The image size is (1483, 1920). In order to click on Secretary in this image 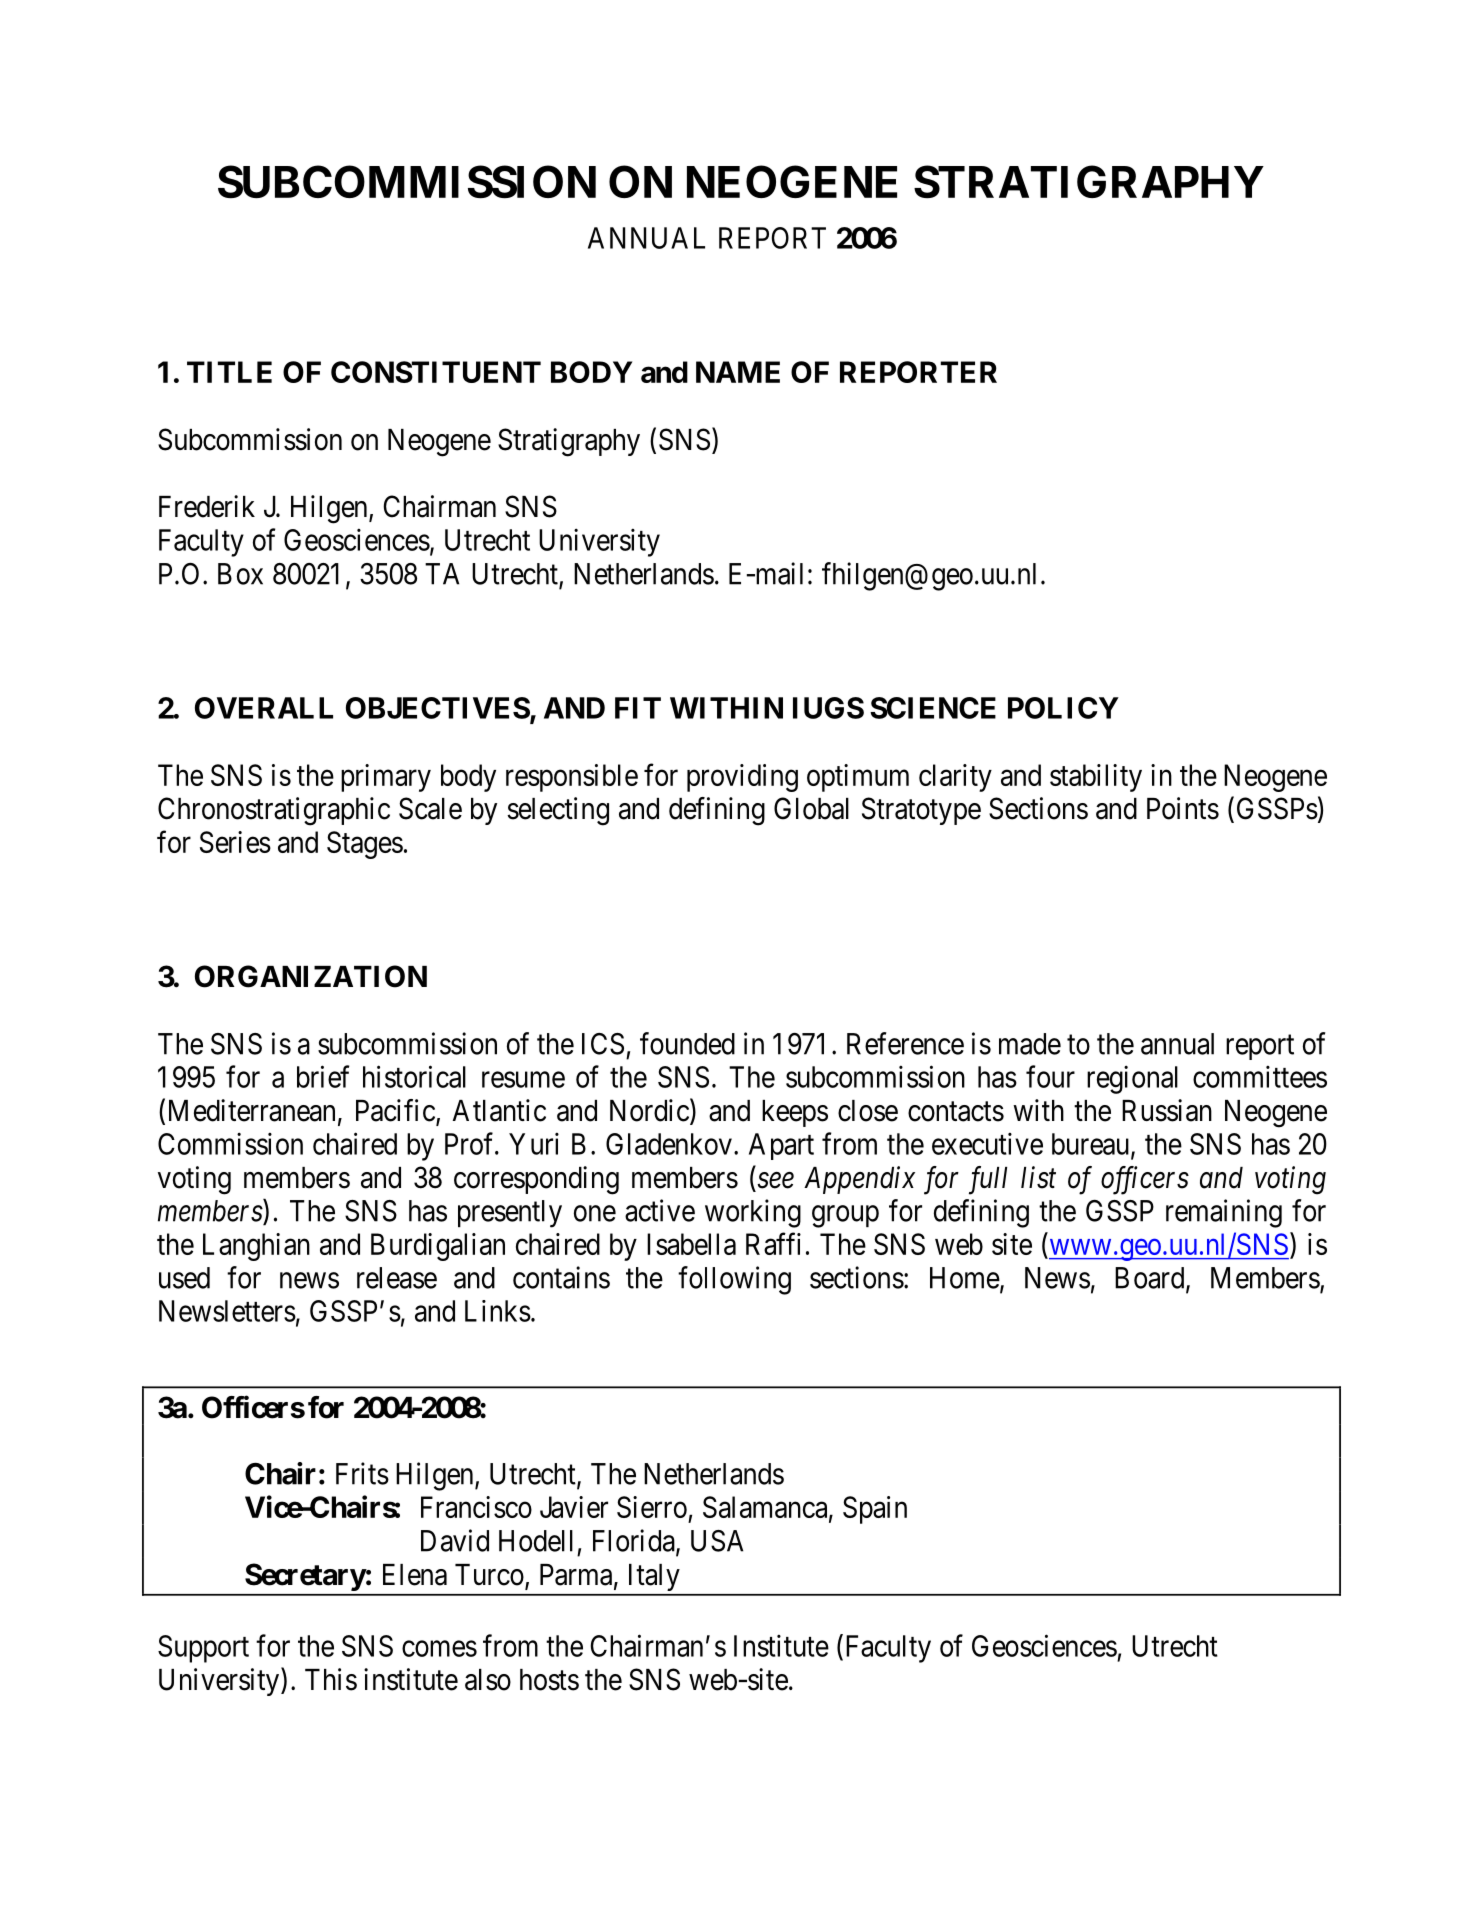, I will do `click(305, 1577)`.
